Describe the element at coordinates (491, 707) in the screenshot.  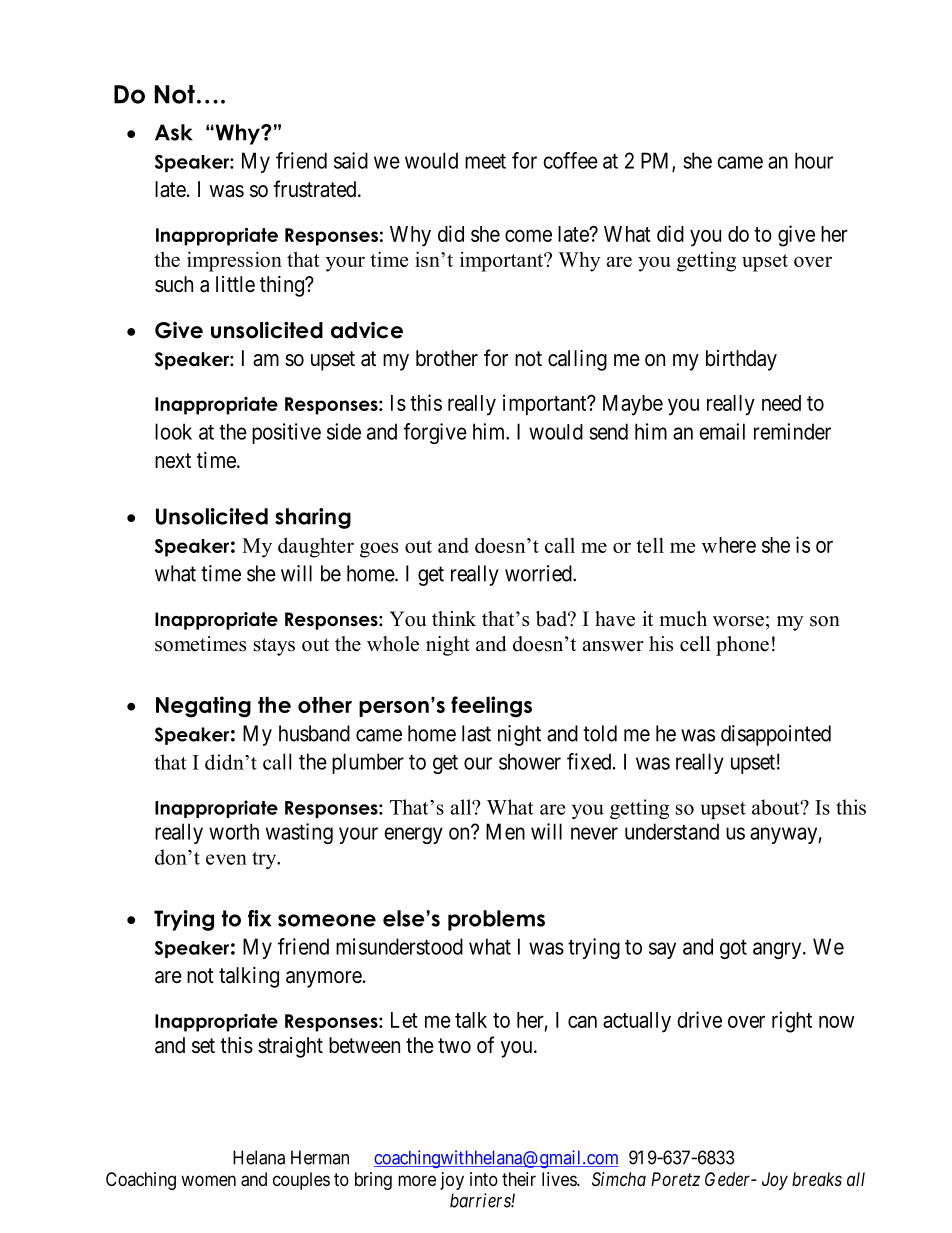
I see `feelings` at that location.
